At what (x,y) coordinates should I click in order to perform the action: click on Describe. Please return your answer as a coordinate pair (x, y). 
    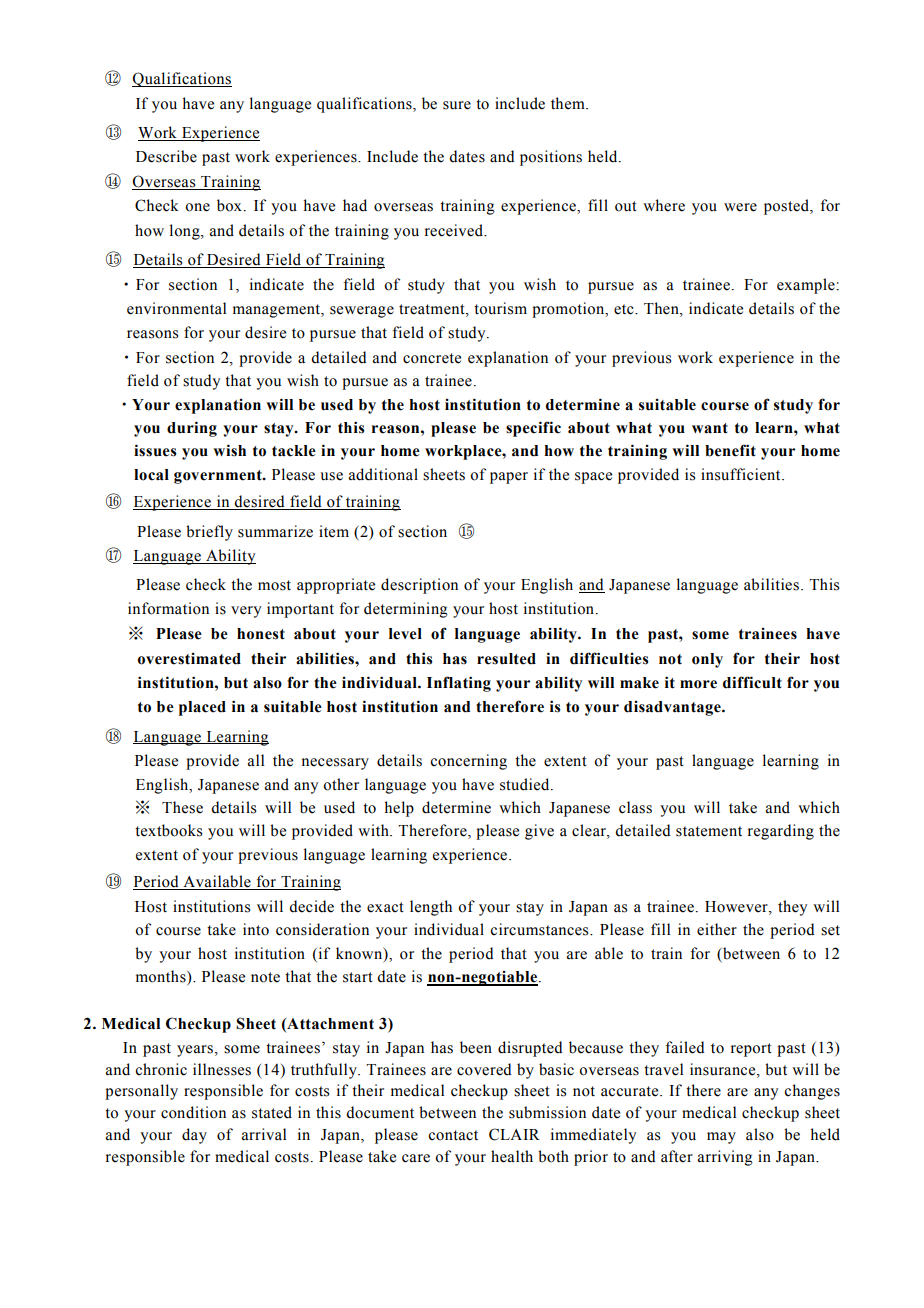
    Looking at the image, I should click on (166, 156).
